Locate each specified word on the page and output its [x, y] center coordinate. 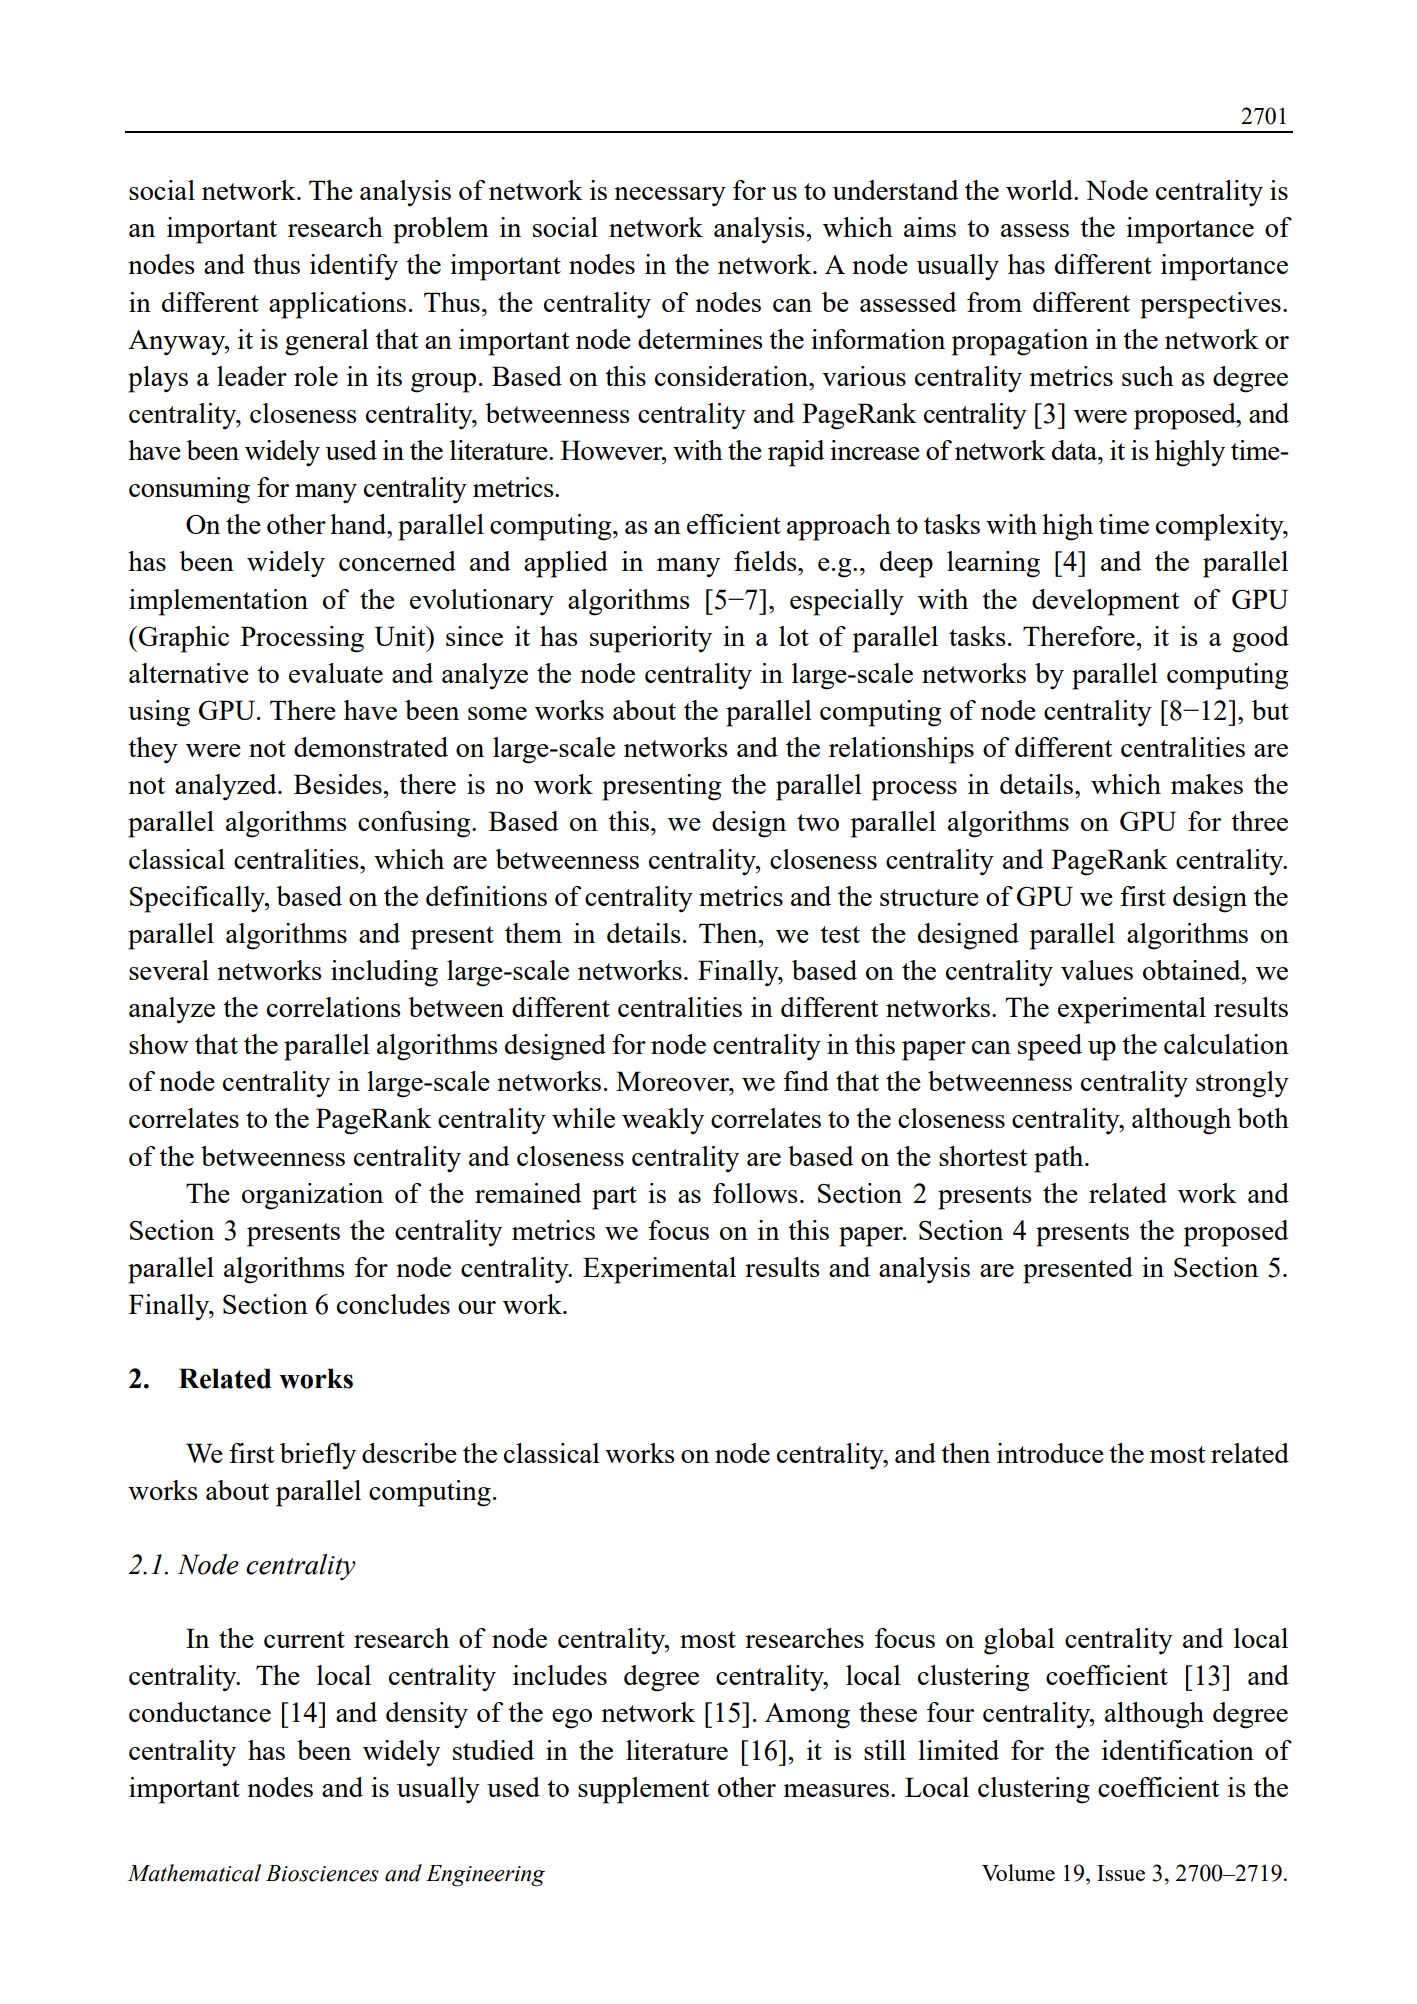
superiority [651, 639]
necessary [670, 196]
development [1105, 602]
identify [354, 267]
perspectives [1210, 305]
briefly [318, 1456]
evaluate [336, 673]
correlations [334, 1007]
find [806, 1081]
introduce [1050, 1453]
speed [1050, 1047]
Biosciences [322, 1873]
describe [409, 1453]
